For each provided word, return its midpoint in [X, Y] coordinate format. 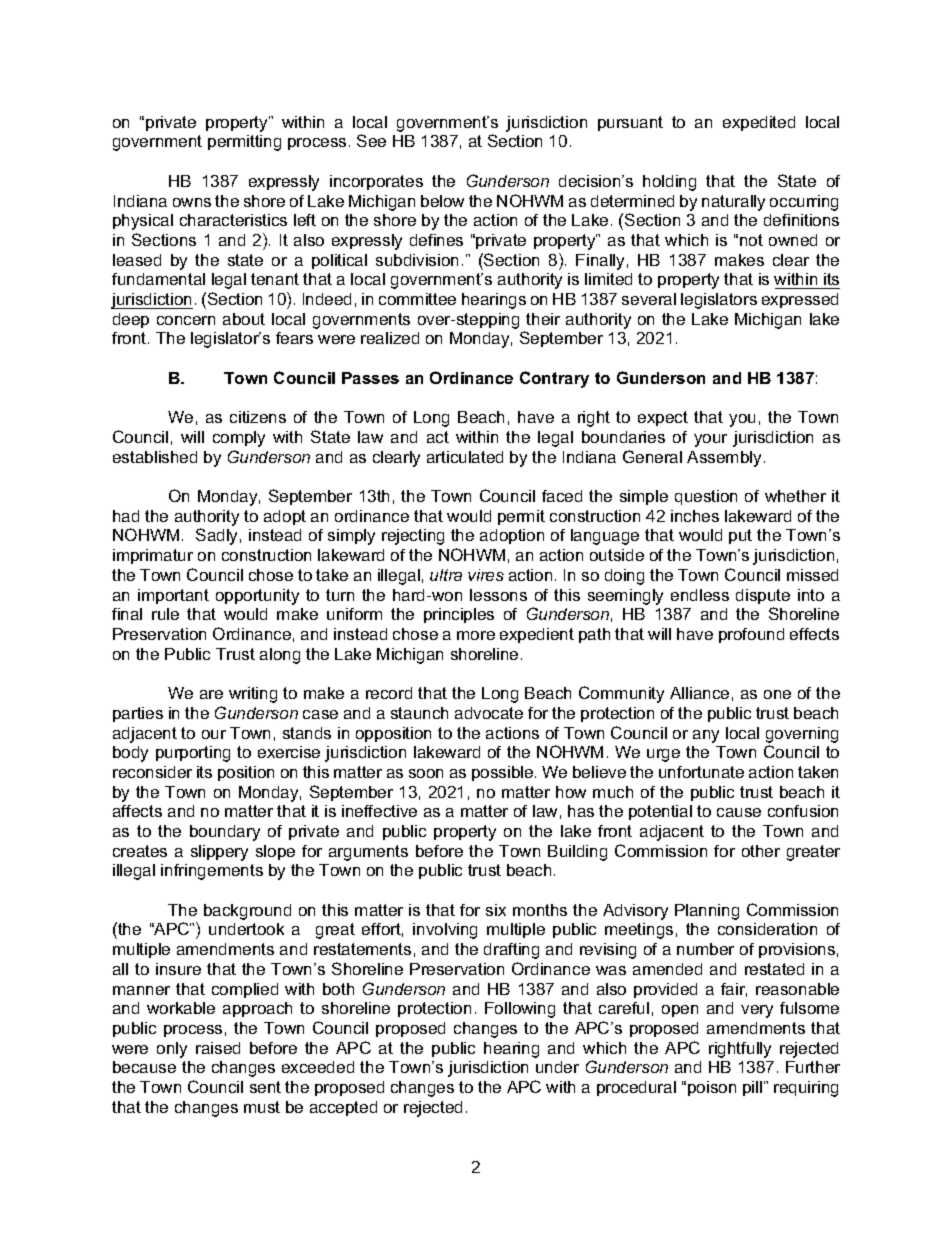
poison [712, 1088]
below [442, 201]
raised [218, 1048]
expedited [759, 123]
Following [520, 1010]
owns [192, 202]
